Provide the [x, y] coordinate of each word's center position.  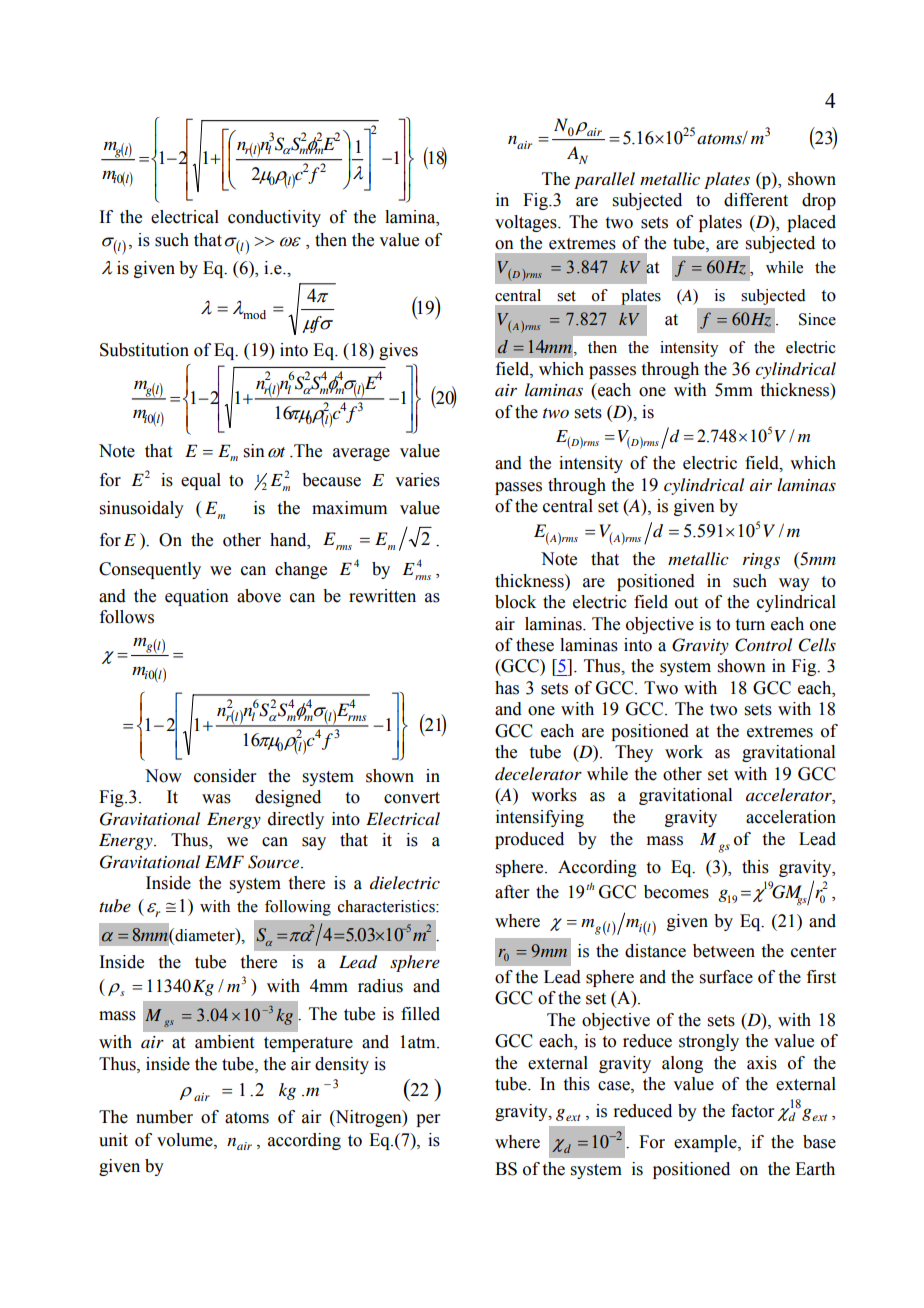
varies [417, 480]
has [507, 688]
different [756, 200]
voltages [527, 223]
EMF [224, 861]
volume [186, 1140]
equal [201, 481]
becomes [676, 892]
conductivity [274, 218]
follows [127, 617]
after [512, 892]
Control [763, 645]
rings [761, 561]
